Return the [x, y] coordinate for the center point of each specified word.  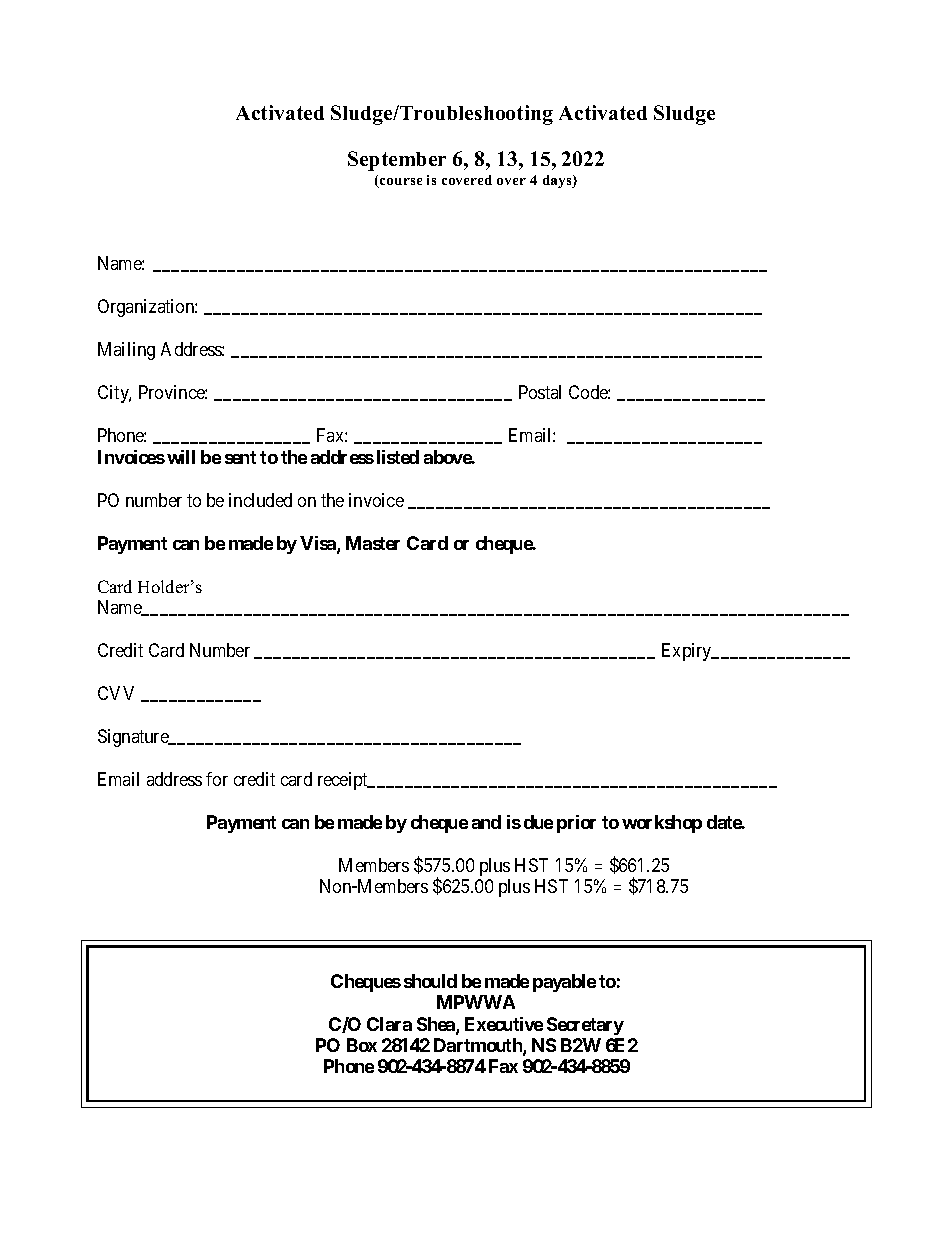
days [558, 181]
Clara [389, 1024]
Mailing [126, 351]
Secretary [585, 1026]
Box [362, 1045]
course [400, 183]
